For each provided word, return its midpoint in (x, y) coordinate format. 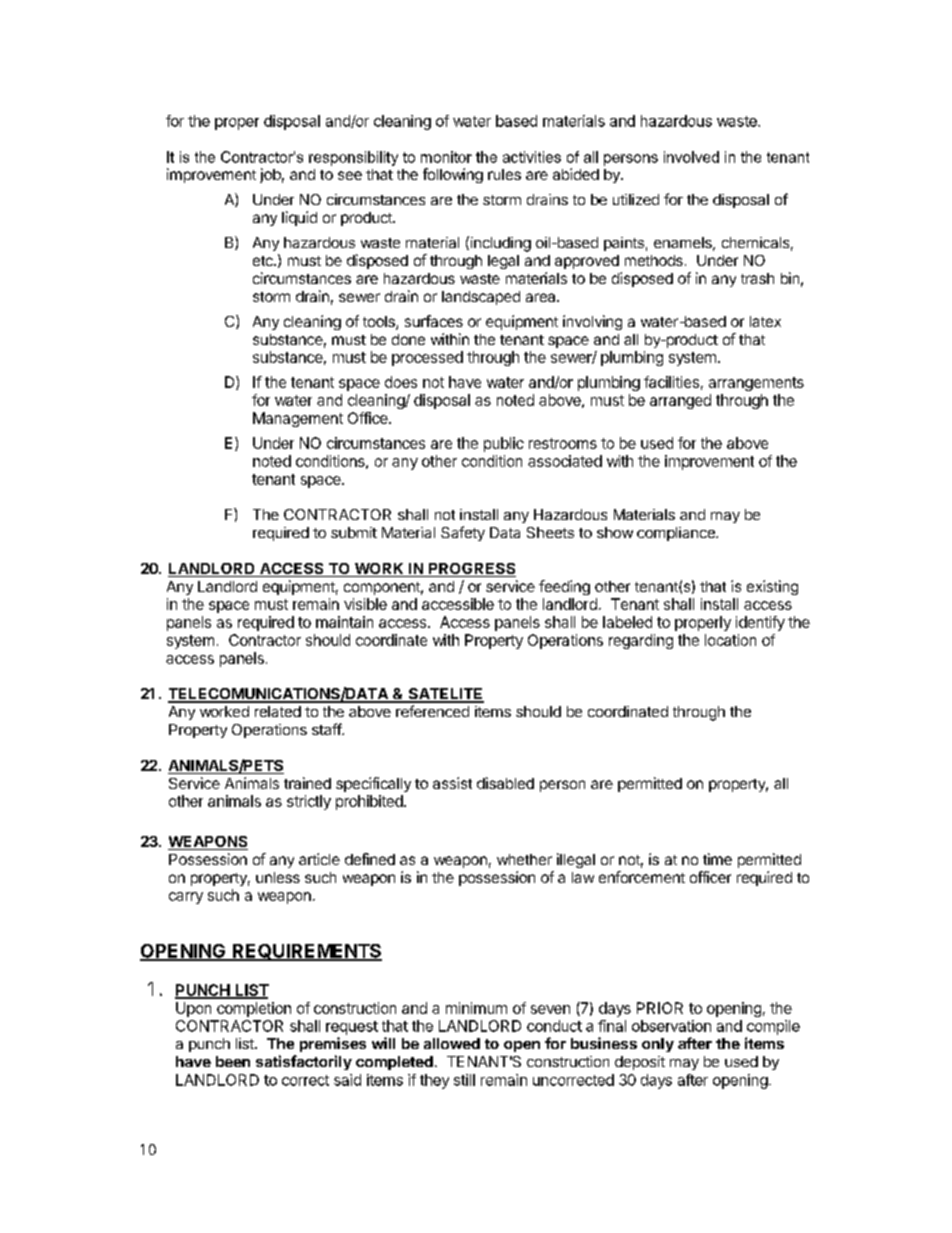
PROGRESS (471, 570)
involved (691, 157)
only (658, 1045)
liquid (299, 218)
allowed (452, 1043)
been (233, 1061)
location (730, 640)
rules (504, 174)
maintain (344, 622)
